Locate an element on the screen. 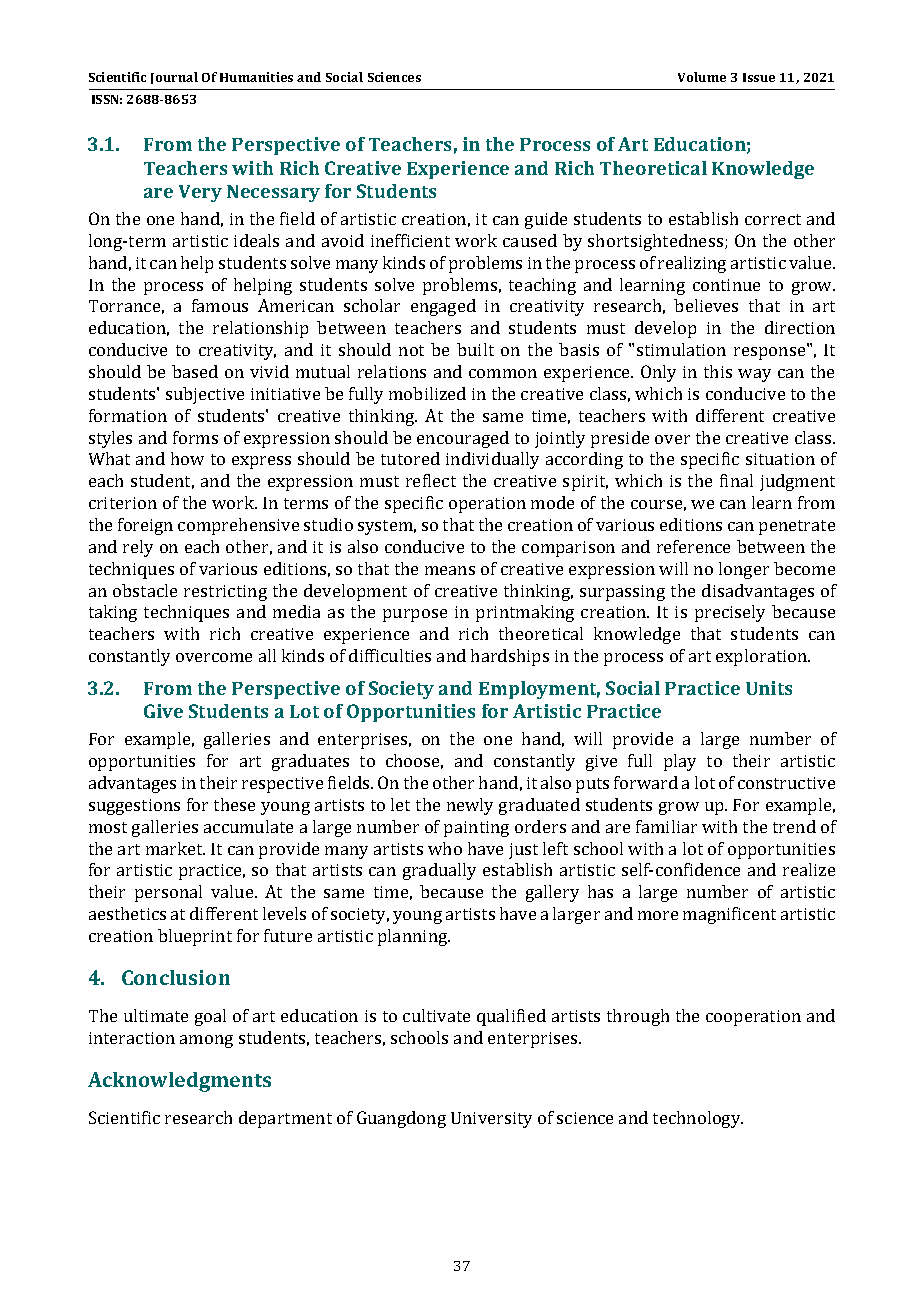 The height and width of the screenshot is (1308, 924). Journal is located at coordinates (174, 78).
